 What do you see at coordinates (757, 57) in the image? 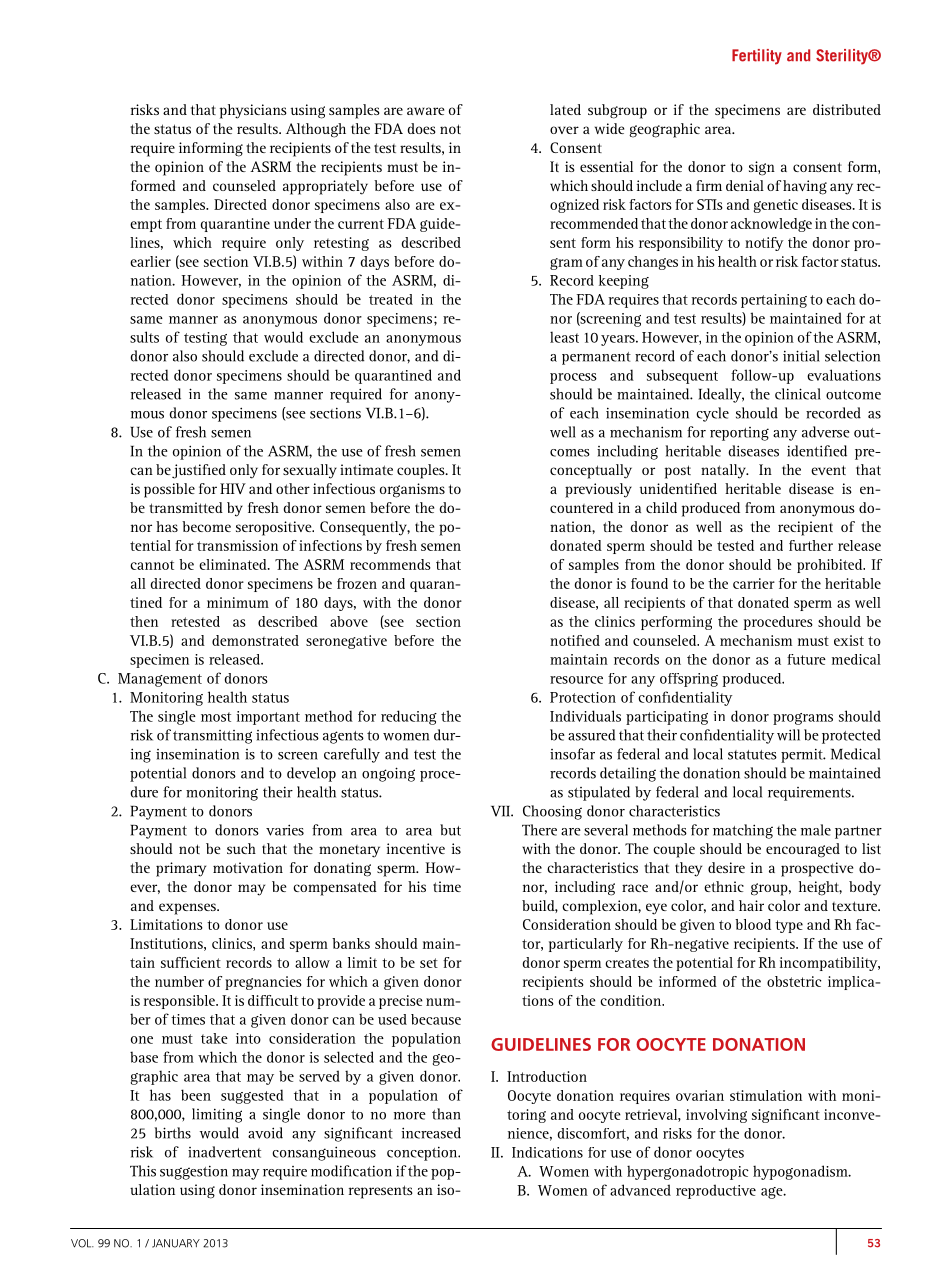
I see `Fertility` at bounding box center [757, 57].
